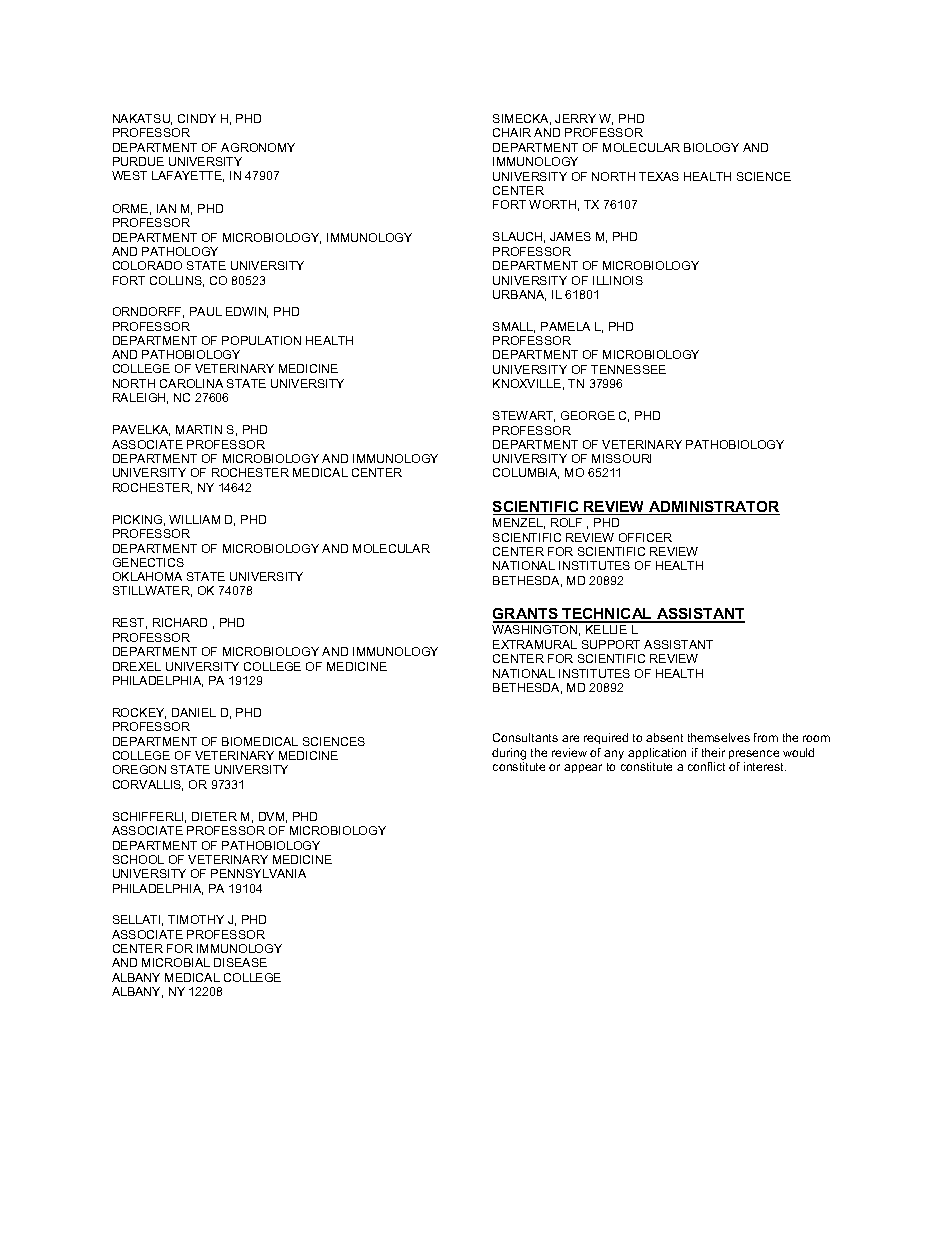 This page has height=1233, width=952. What do you see at coordinates (713, 508) in the page?
I see `ADMINISTRATOR` at bounding box center [713, 508].
